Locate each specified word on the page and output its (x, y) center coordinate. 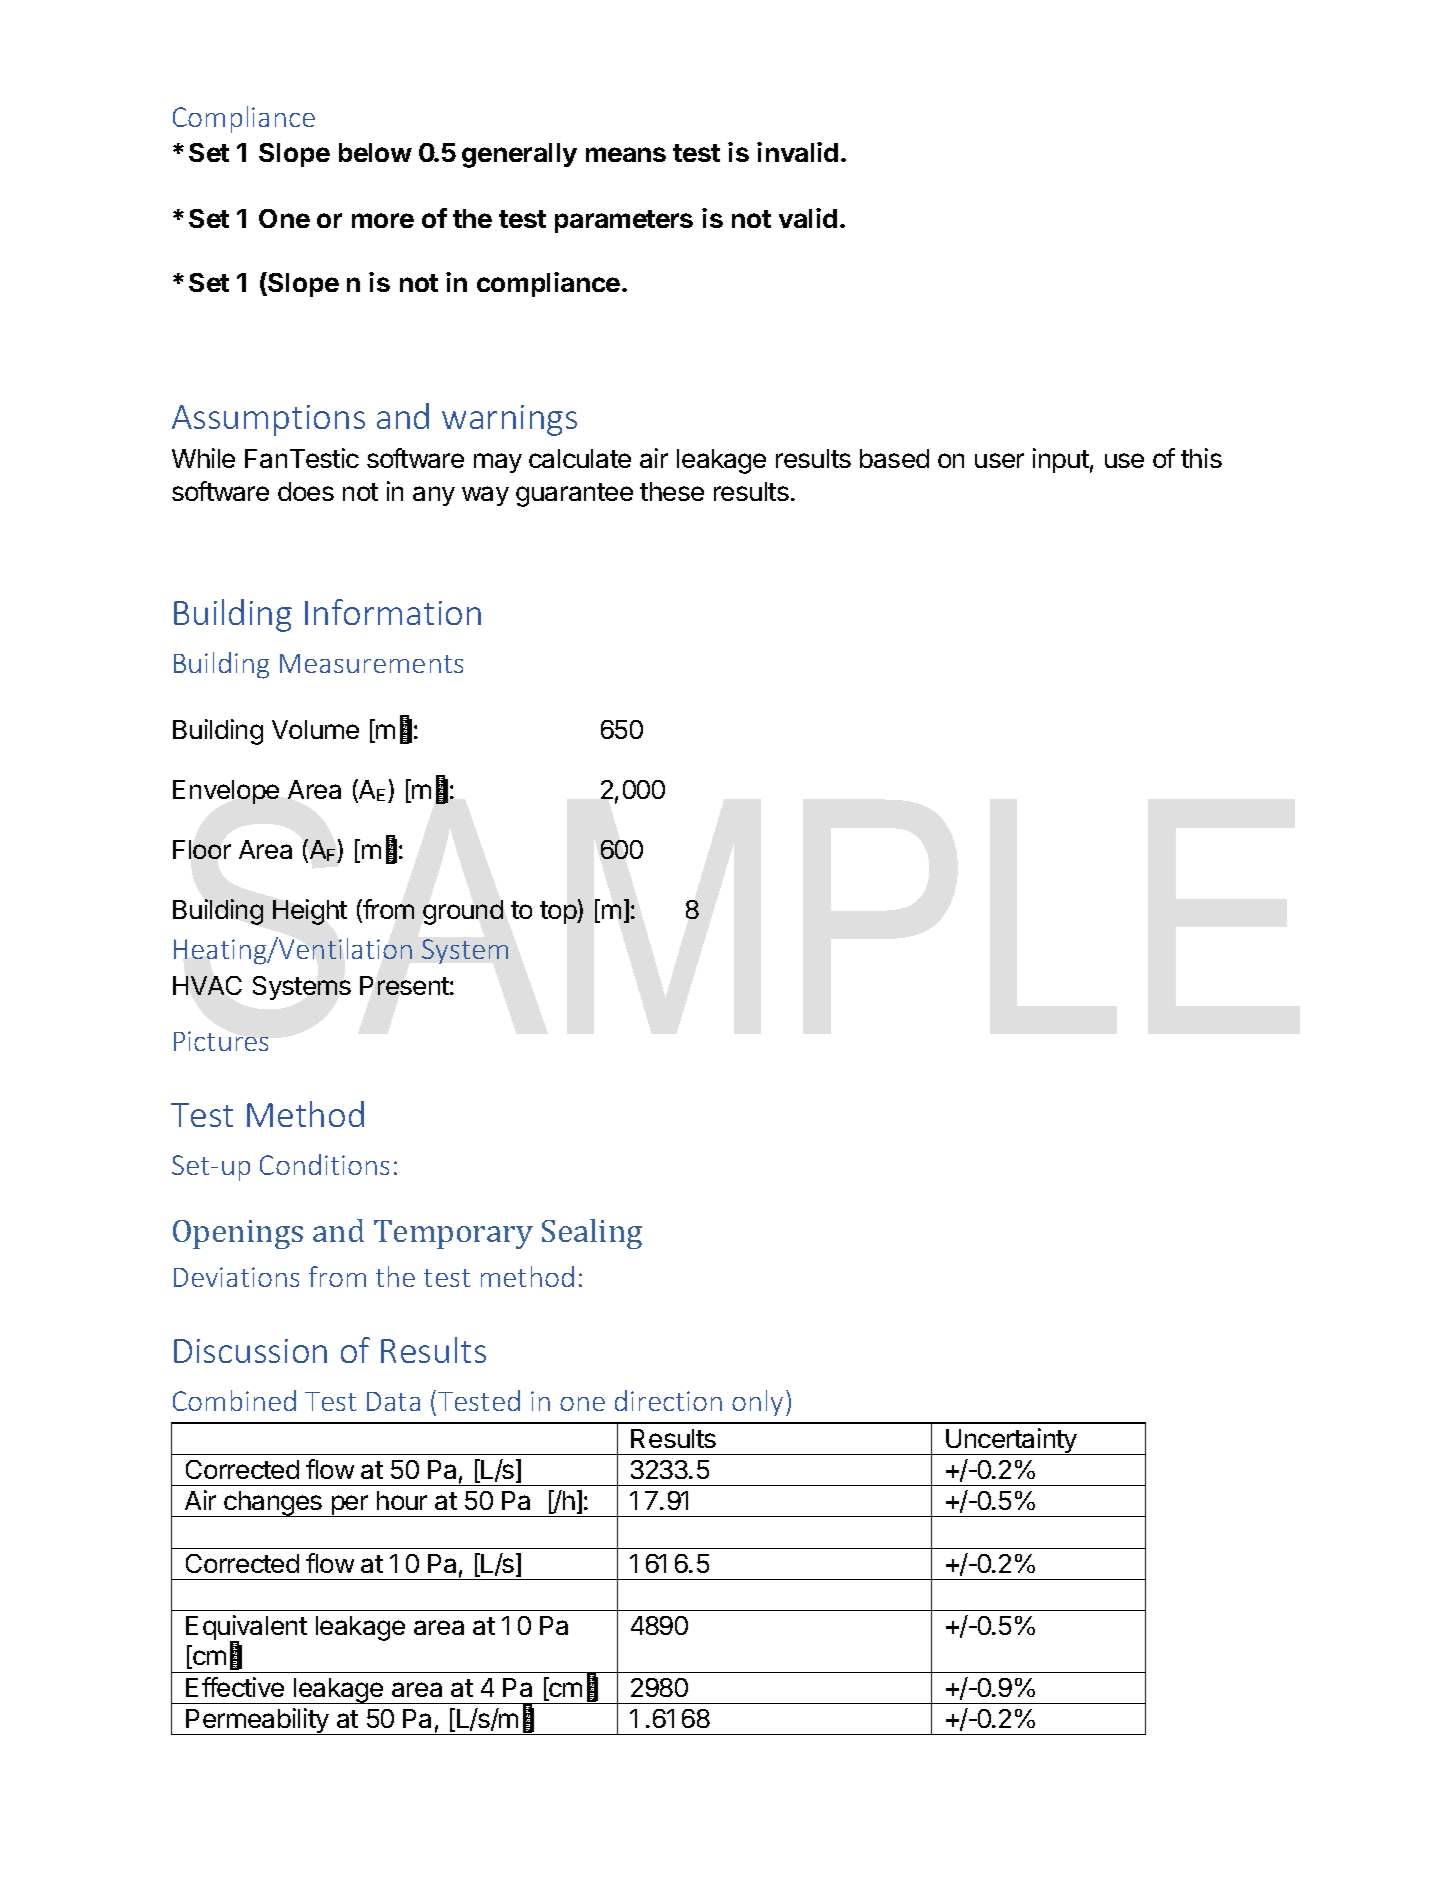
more (383, 220)
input (1061, 460)
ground (463, 912)
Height (310, 912)
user (999, 460)
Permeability (257, 1721)
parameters (624, 221)
